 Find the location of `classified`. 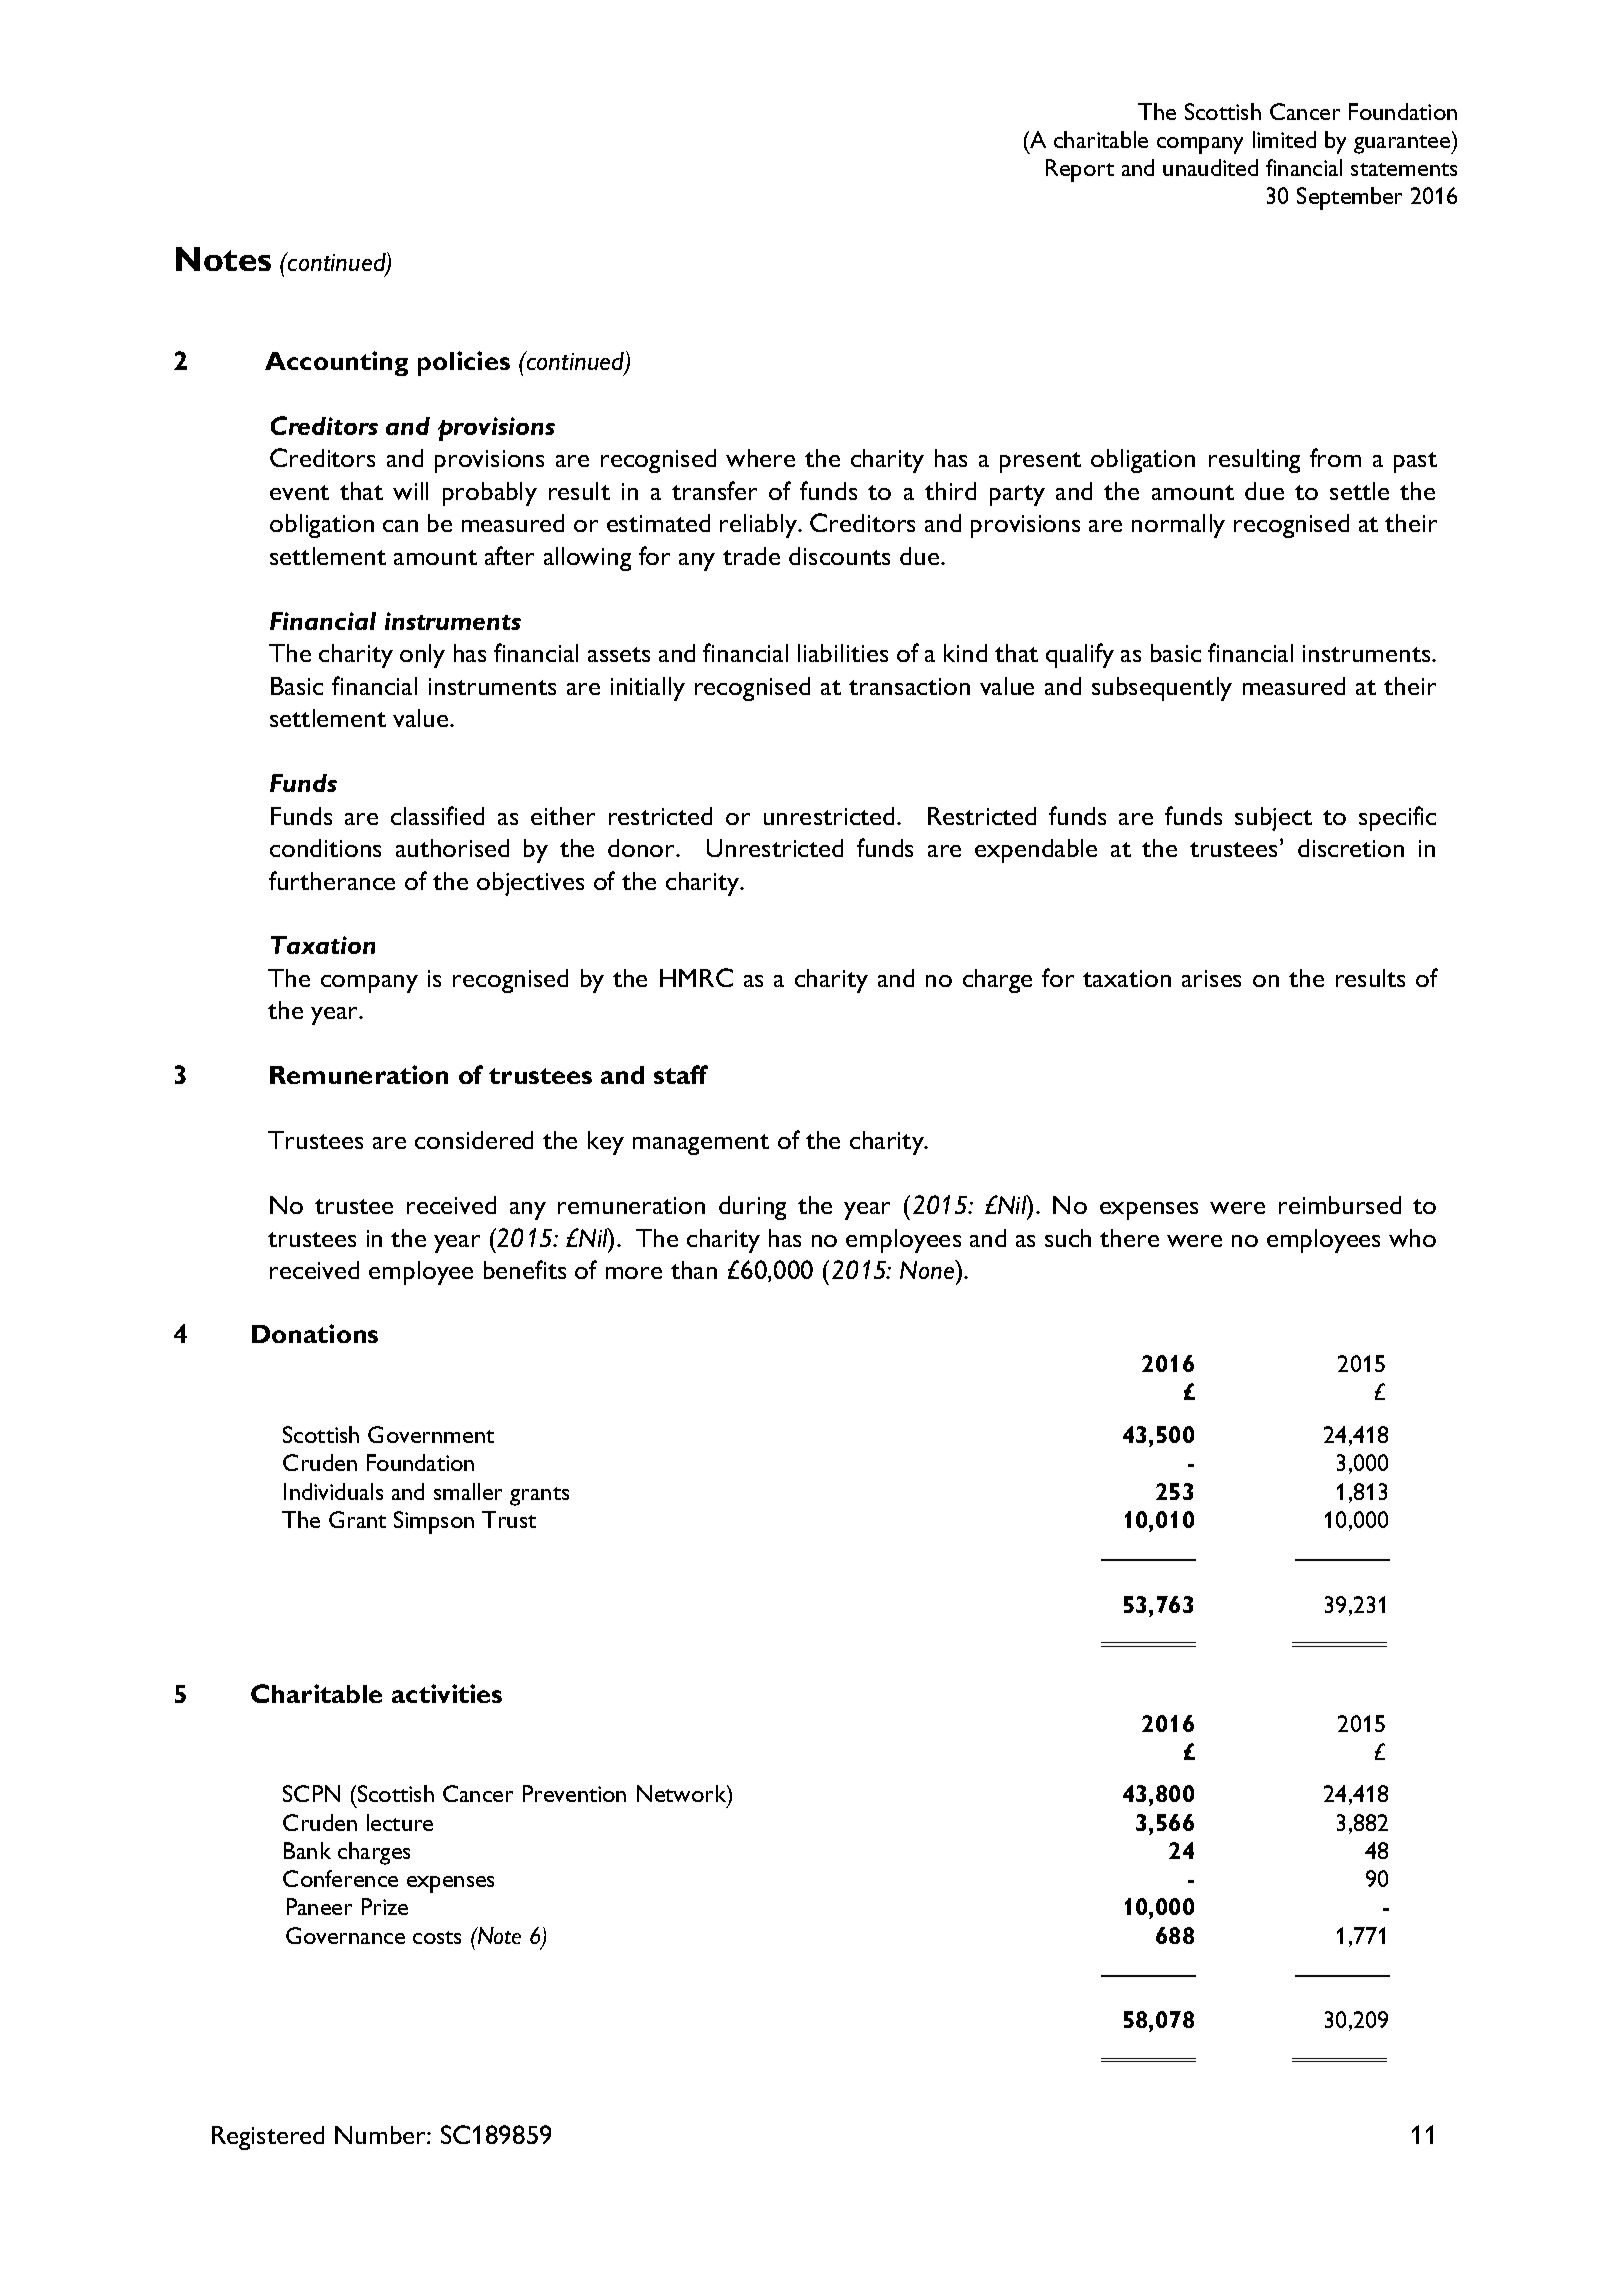

classified is located at coordinates (437, 815).
